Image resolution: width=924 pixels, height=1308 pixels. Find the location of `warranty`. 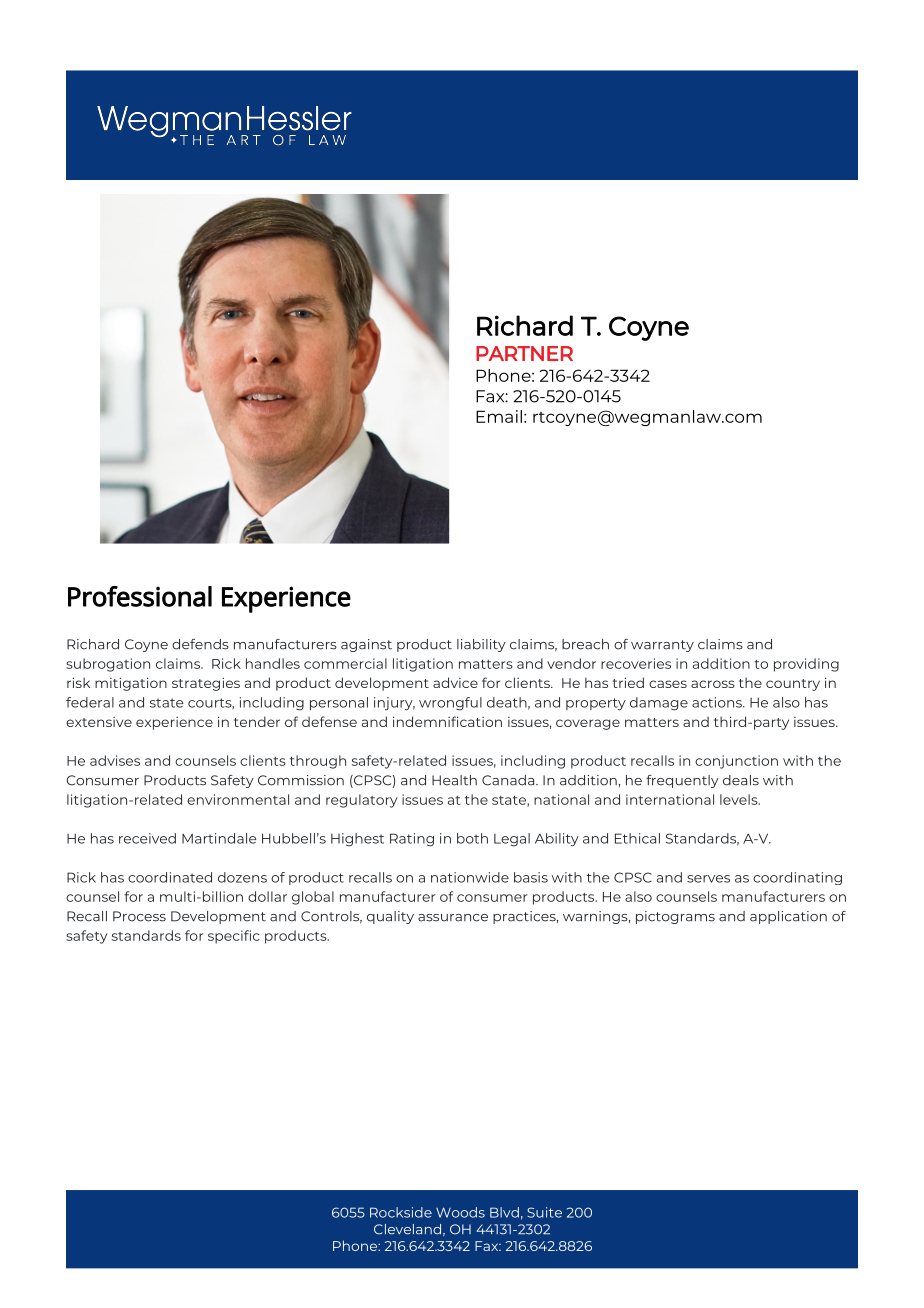

warranty is located at coordinates (662, 646).
